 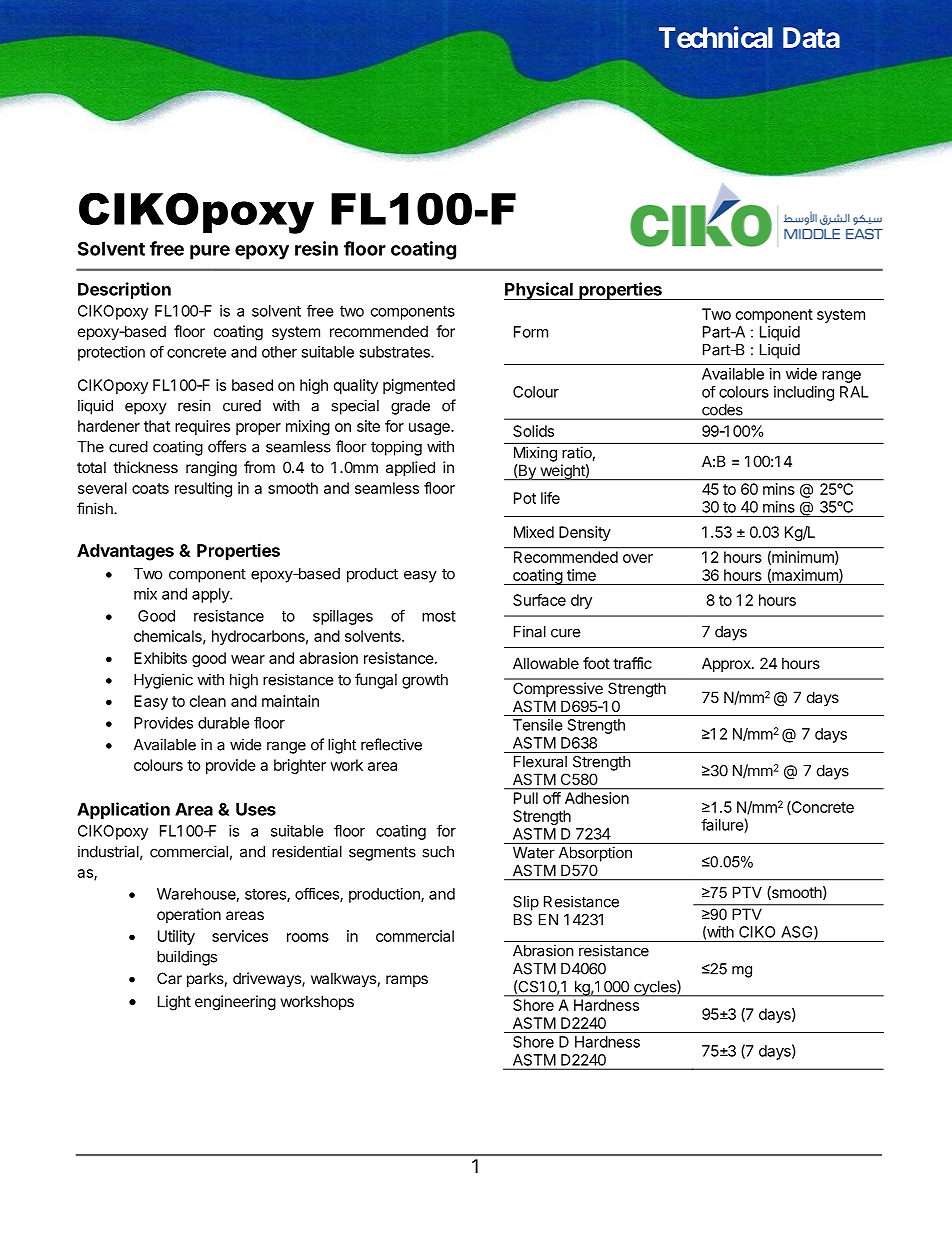 What do you see at coordinates (210, 252) in the page?
I see `pure` at bounding box center [210, 252].
